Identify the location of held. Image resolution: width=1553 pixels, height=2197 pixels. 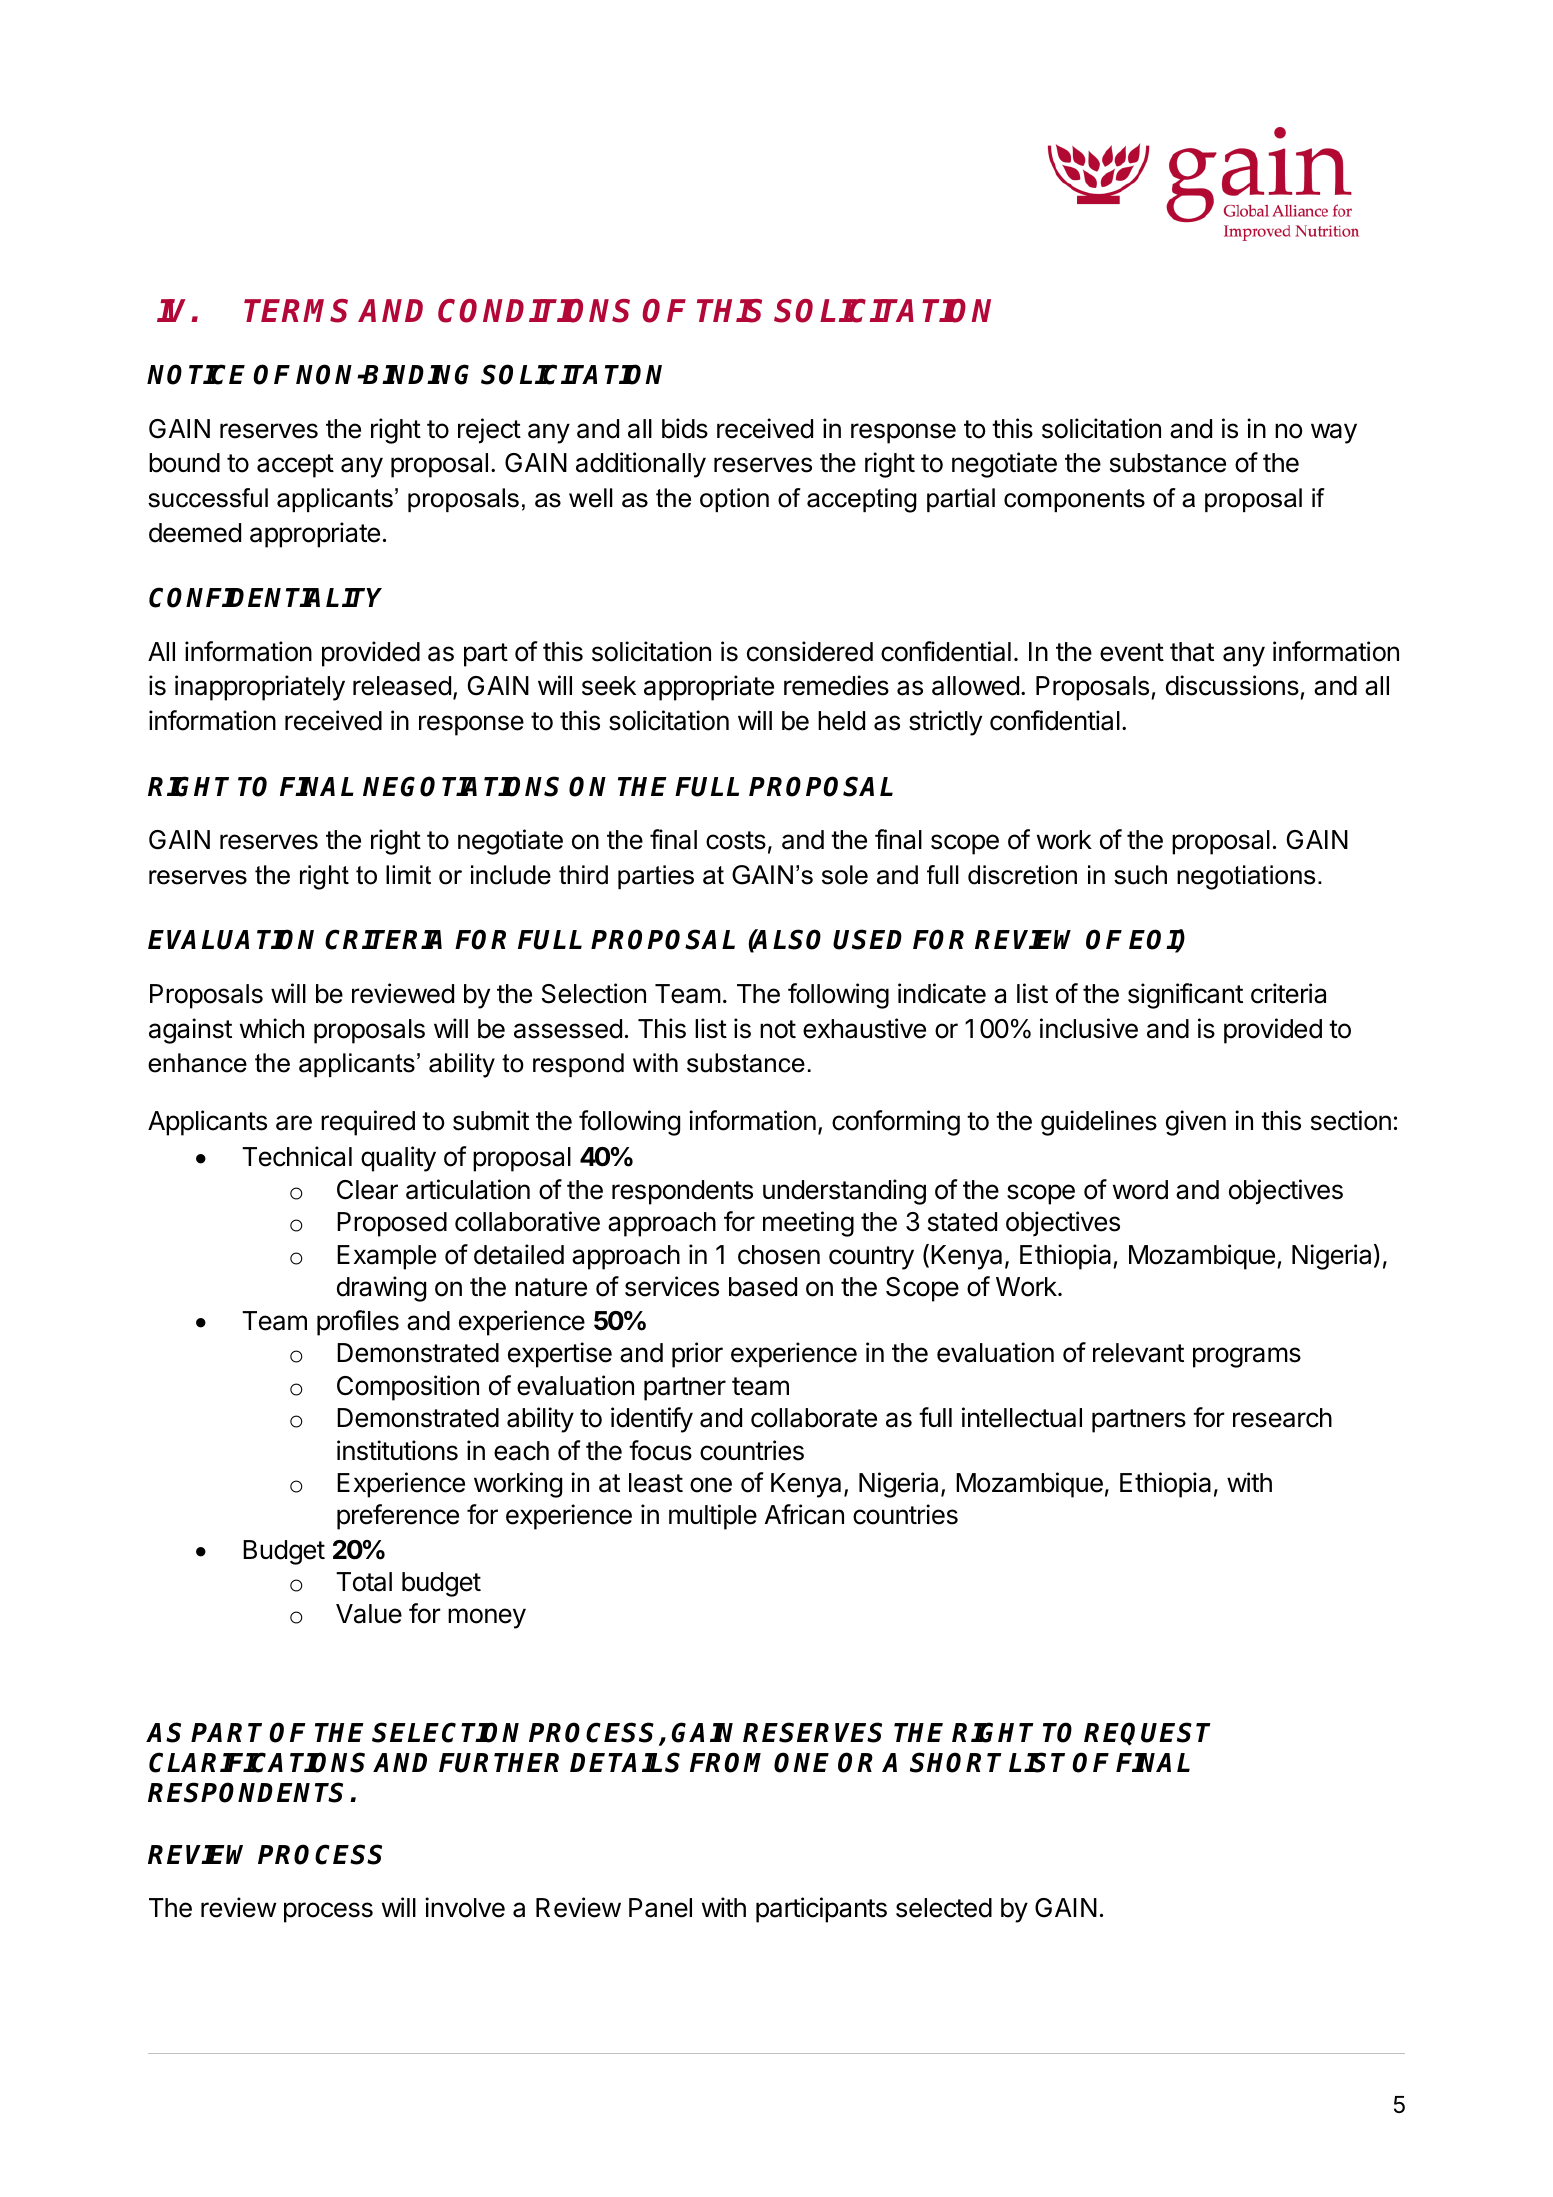
(841, 721).
